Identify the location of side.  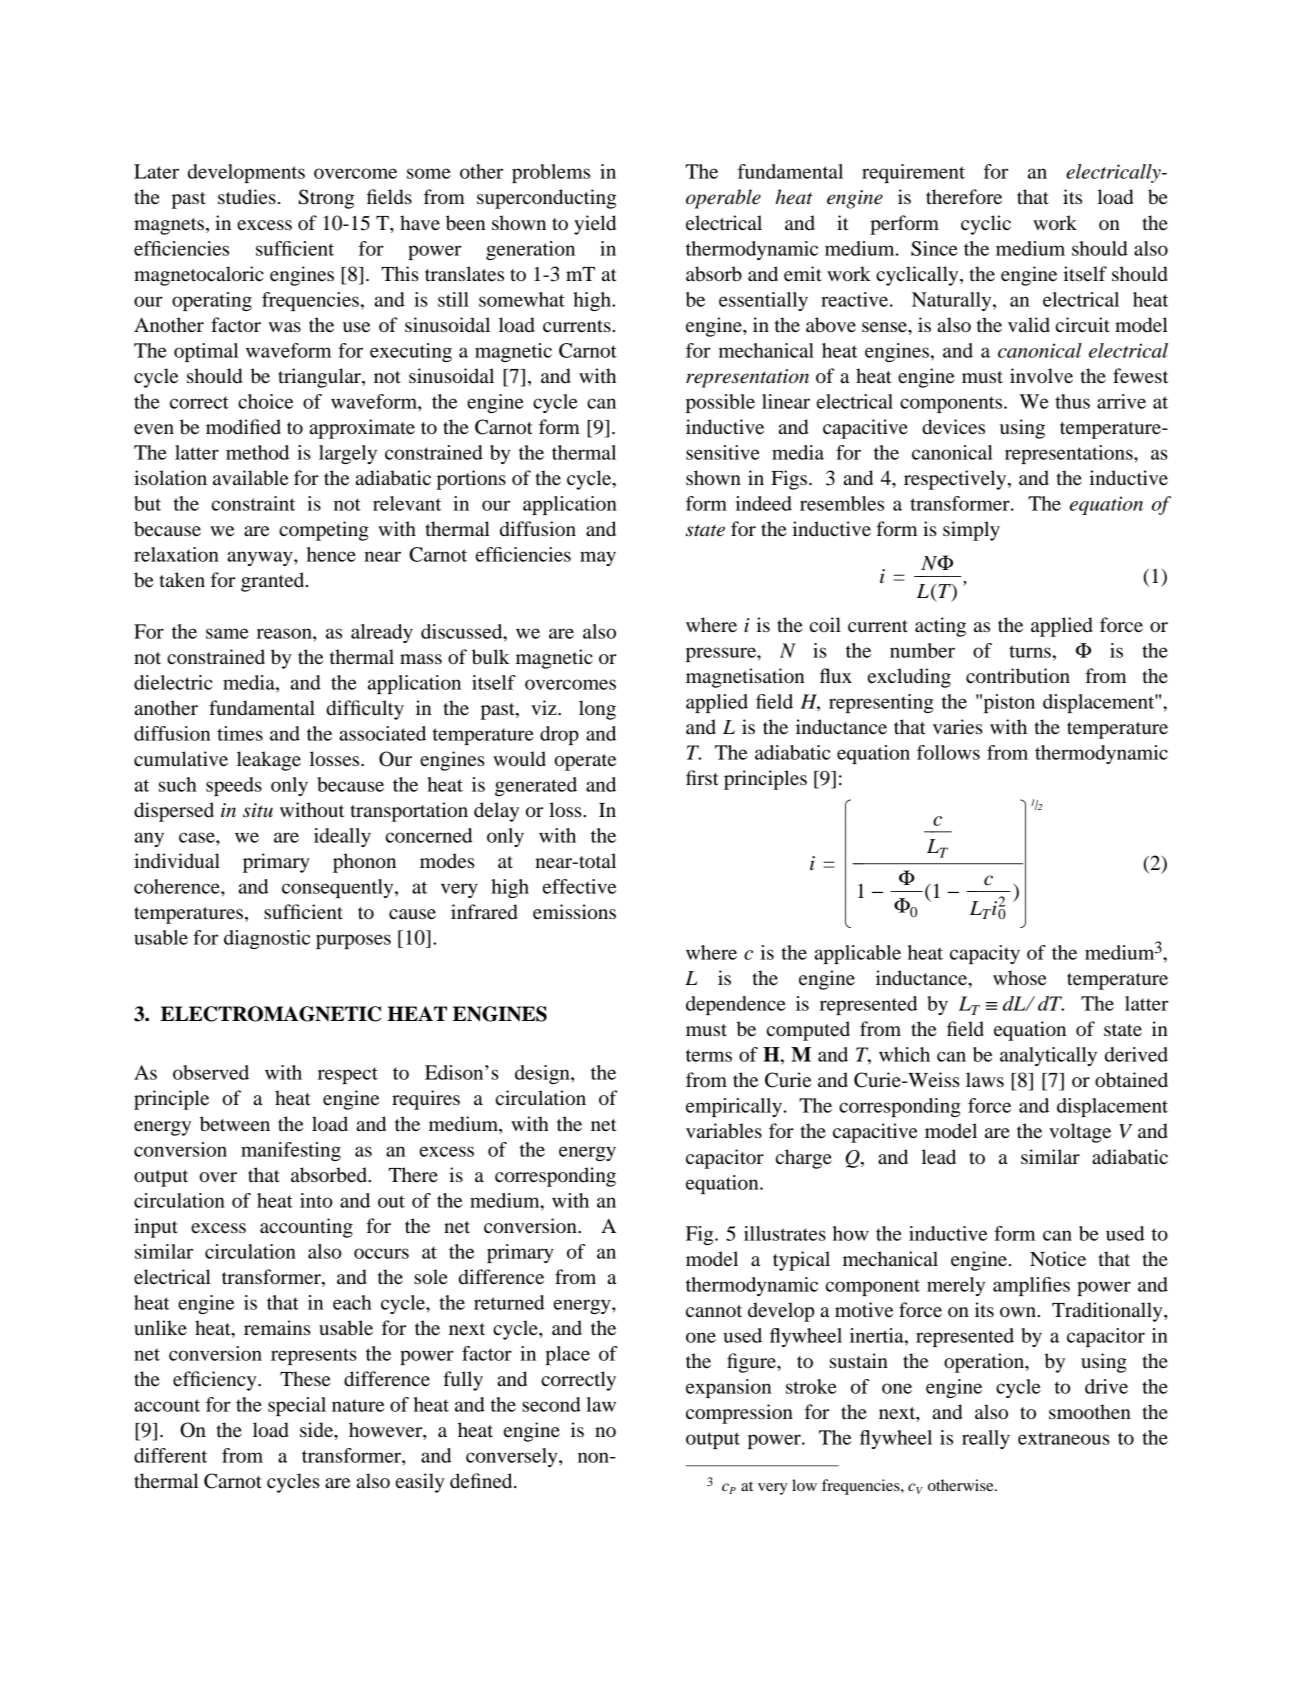
(317, 1430).
